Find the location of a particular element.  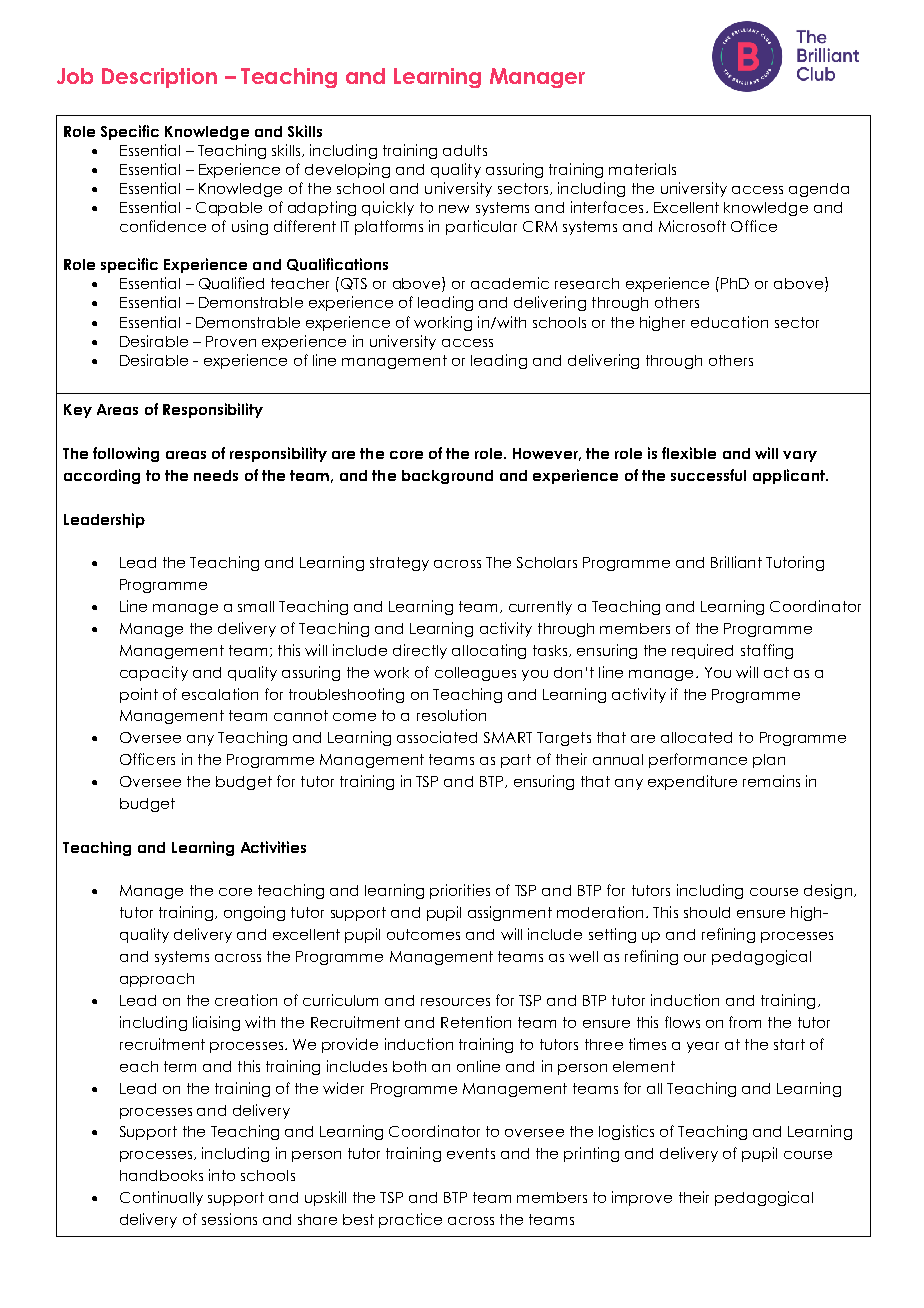

adults is located at coordinates (465, 150).
